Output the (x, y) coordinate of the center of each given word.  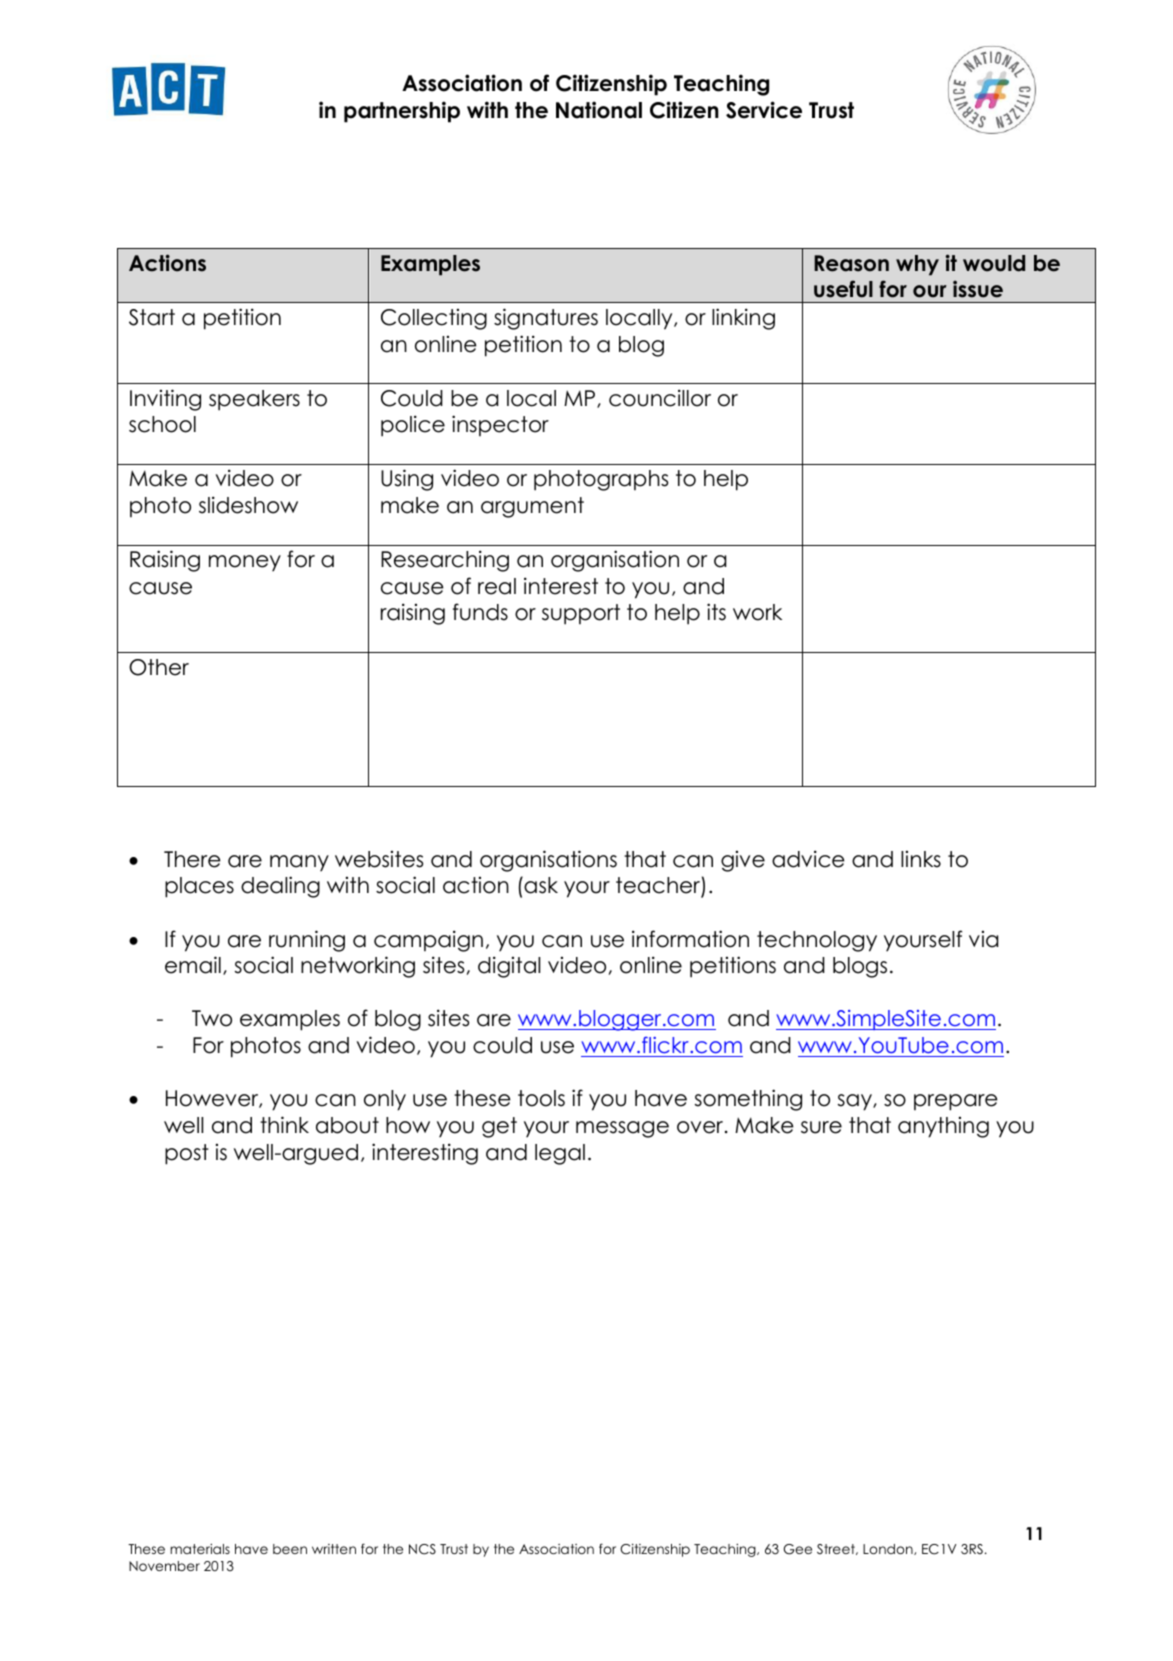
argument (532, 507)
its (716, 612)
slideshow (248, 505)
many (299, 863)
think (284, 1124)
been (290, 1549)
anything (943, 1127)
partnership (402, 112)
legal (560, 1154)
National (599, 110)
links (921, 859)
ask (540, 885)
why (917, 265)
